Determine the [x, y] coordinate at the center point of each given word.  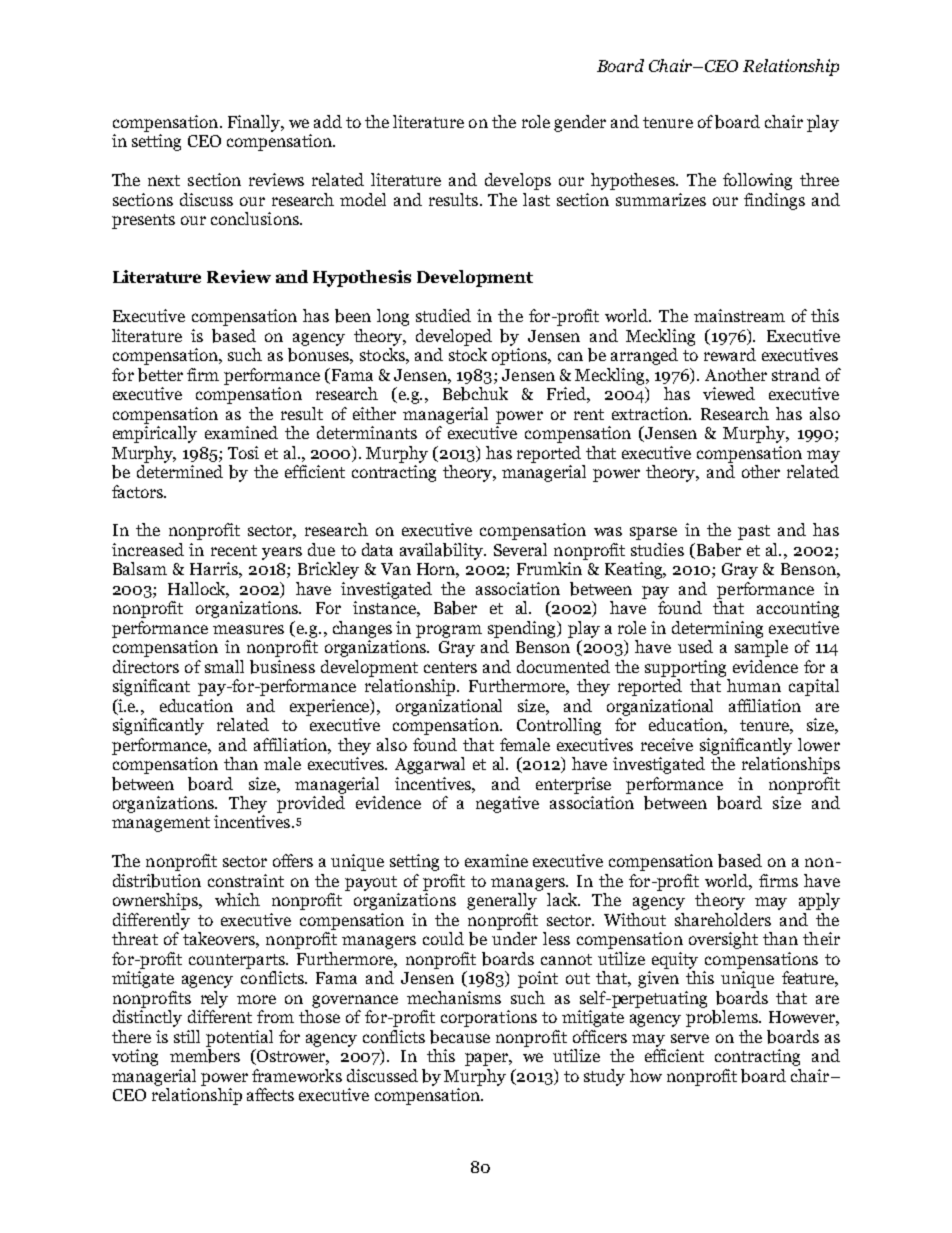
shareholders [723, 919]
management [161, 824]
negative [507, 804]
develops [518, 181]
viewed [729, 393]
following [757, 181]
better [160, 375]
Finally [255, 123]
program [449, 631]
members [205, 1056]
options [521, 356]
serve [690, 1038]
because [460, 1037]
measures [248, 629]
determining [717, 629]
